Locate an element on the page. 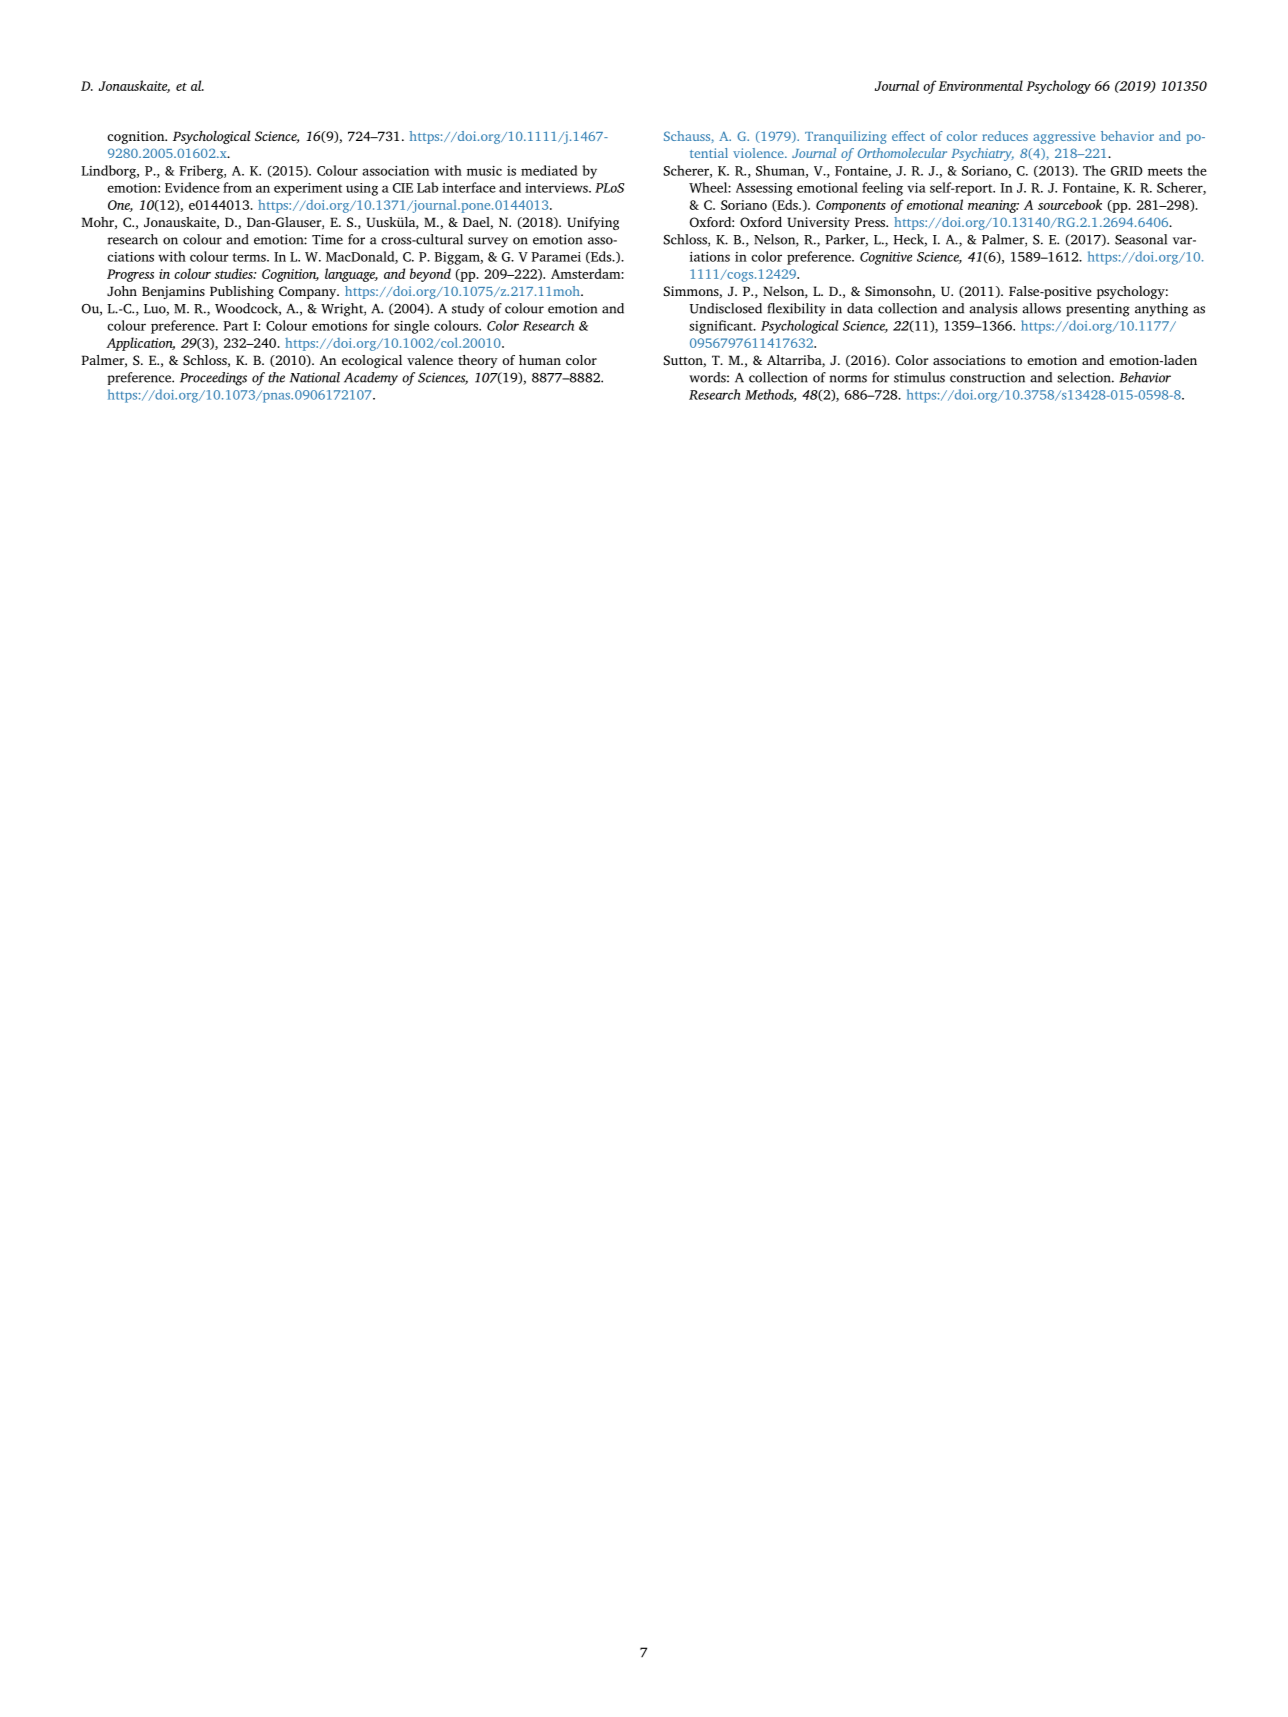  Time is located at coordinates (327, 239).
